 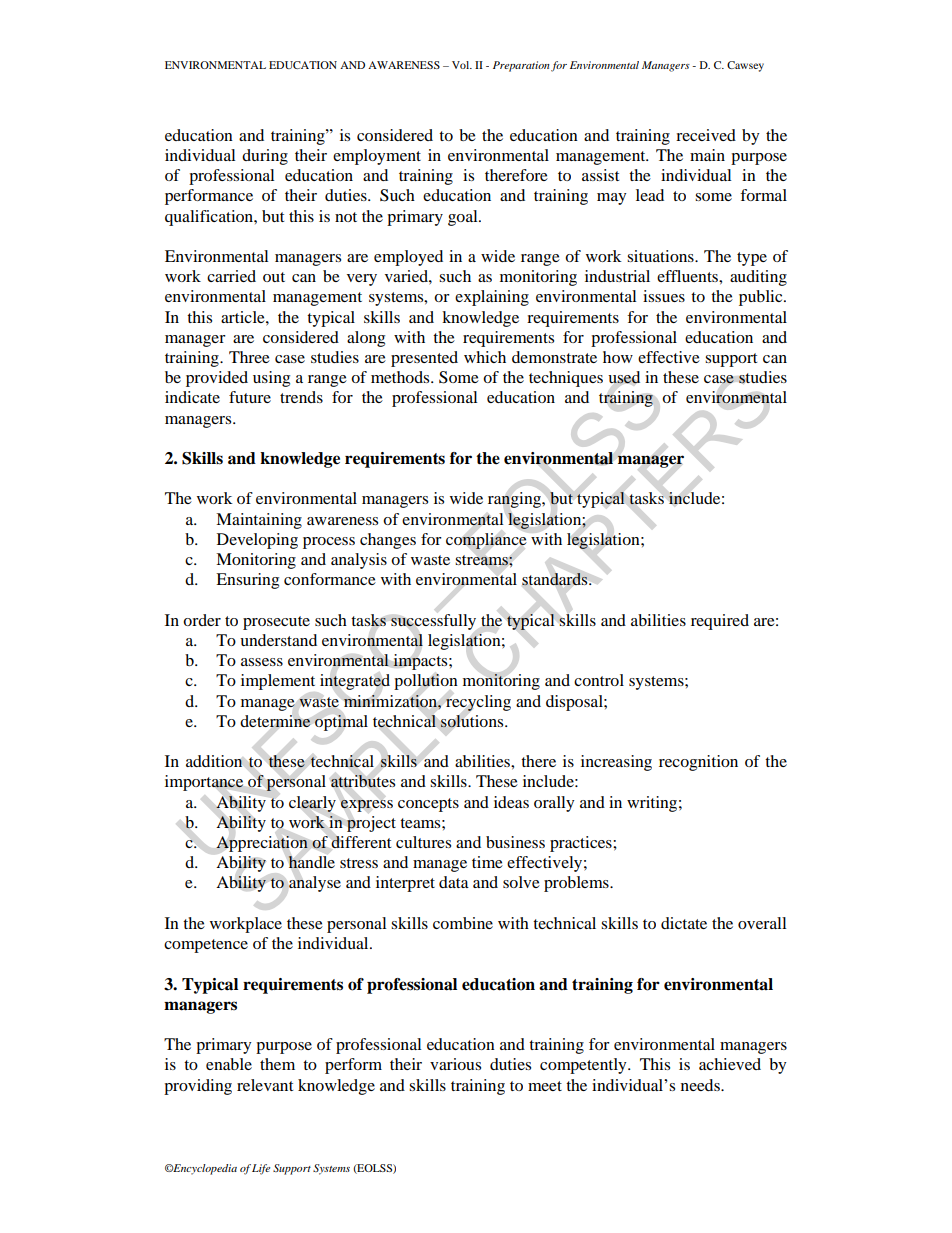 What do you see at coordinates (265, 157) in the document?
I see `during` at bounding box center [265, 157].
